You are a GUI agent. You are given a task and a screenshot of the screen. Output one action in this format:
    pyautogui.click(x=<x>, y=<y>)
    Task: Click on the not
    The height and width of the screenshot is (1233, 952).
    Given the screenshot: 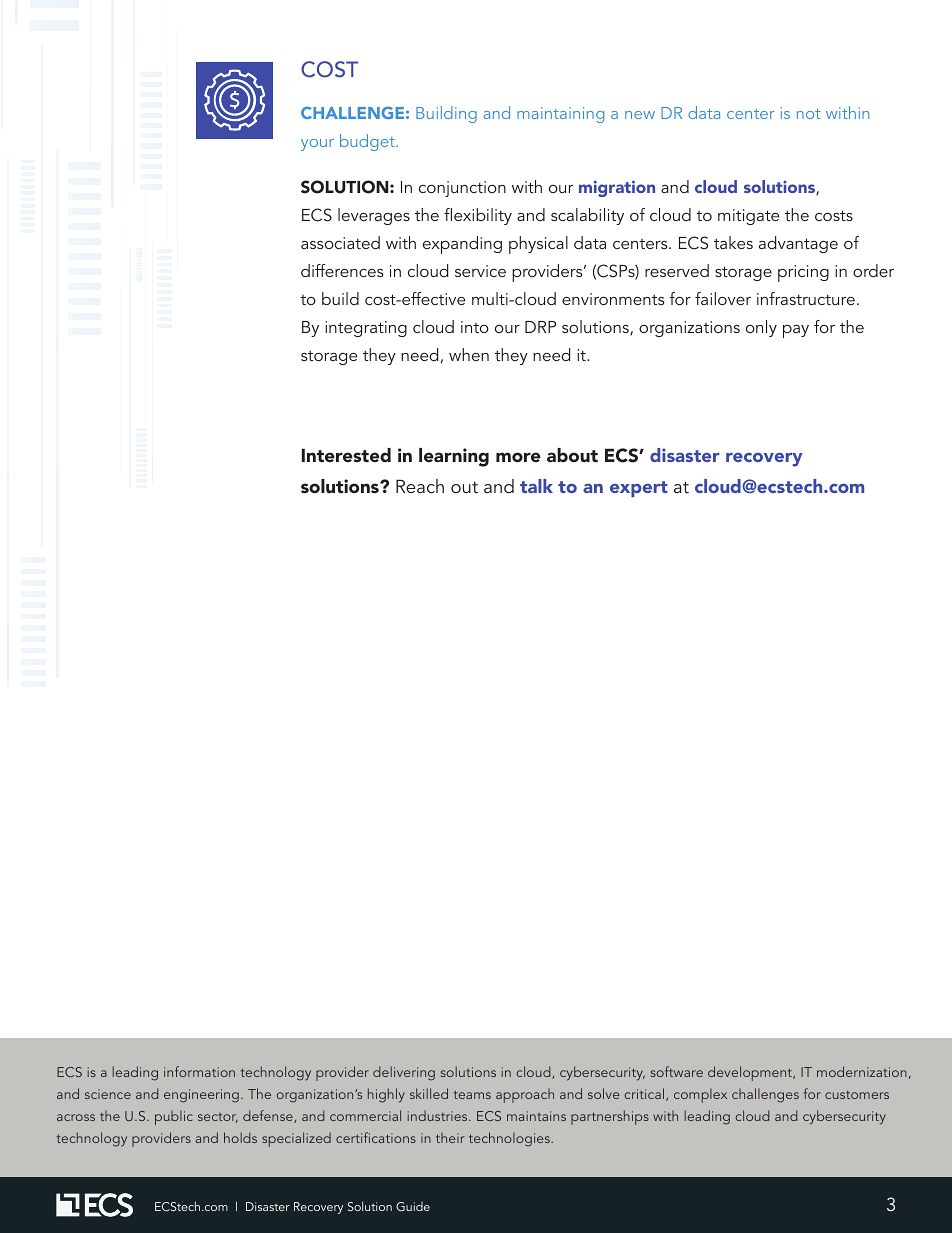 What is the action you would take?
    pyautogui.click(x=808, y=114)
